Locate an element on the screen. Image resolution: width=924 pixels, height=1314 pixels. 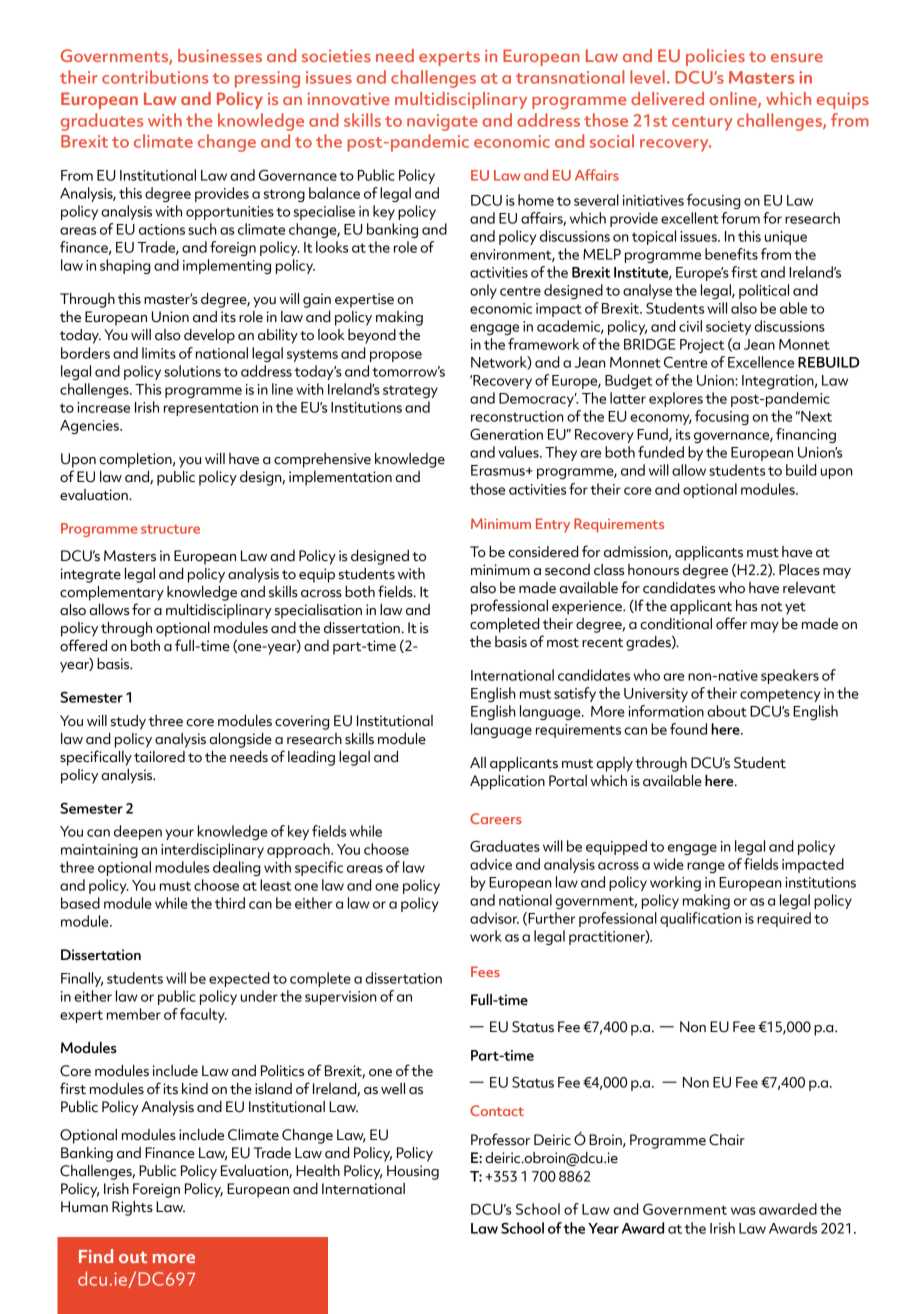
honours is located at coordinates (653, 570).
